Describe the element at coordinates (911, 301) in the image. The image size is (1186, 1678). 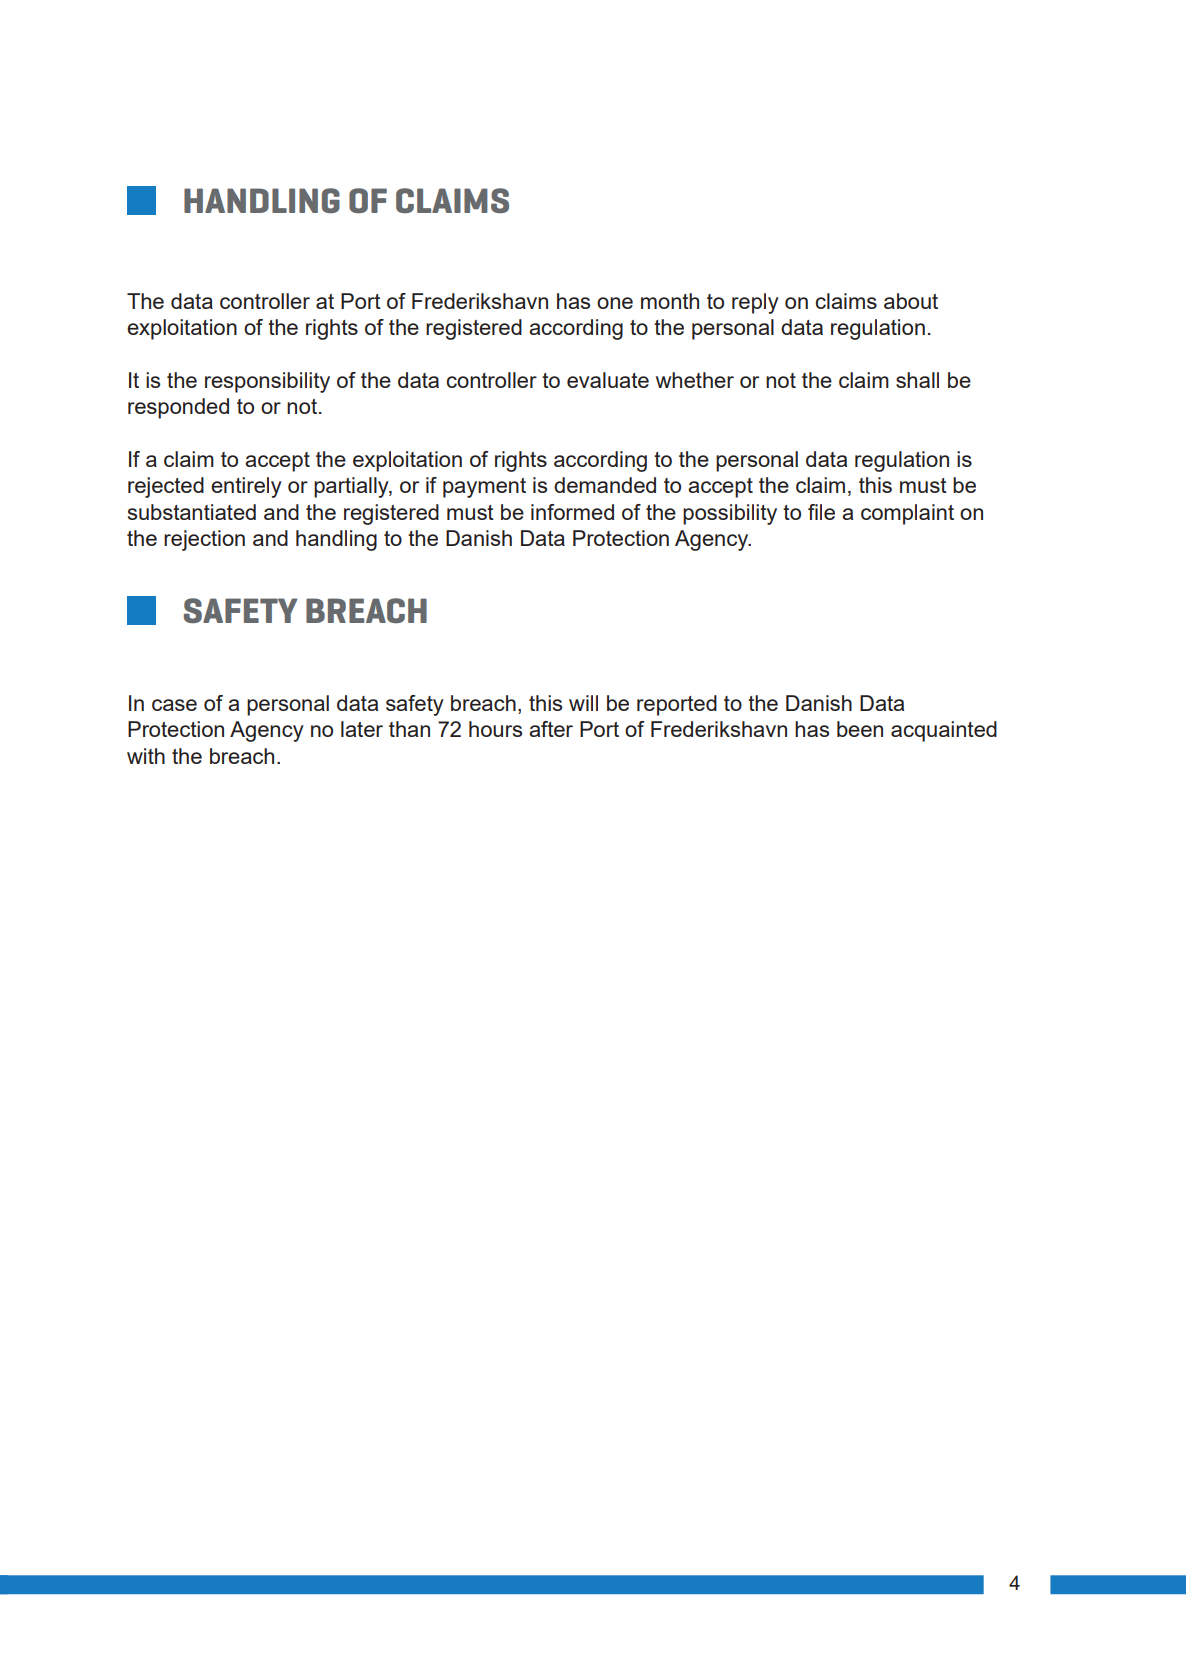
I see `about` at that location.
